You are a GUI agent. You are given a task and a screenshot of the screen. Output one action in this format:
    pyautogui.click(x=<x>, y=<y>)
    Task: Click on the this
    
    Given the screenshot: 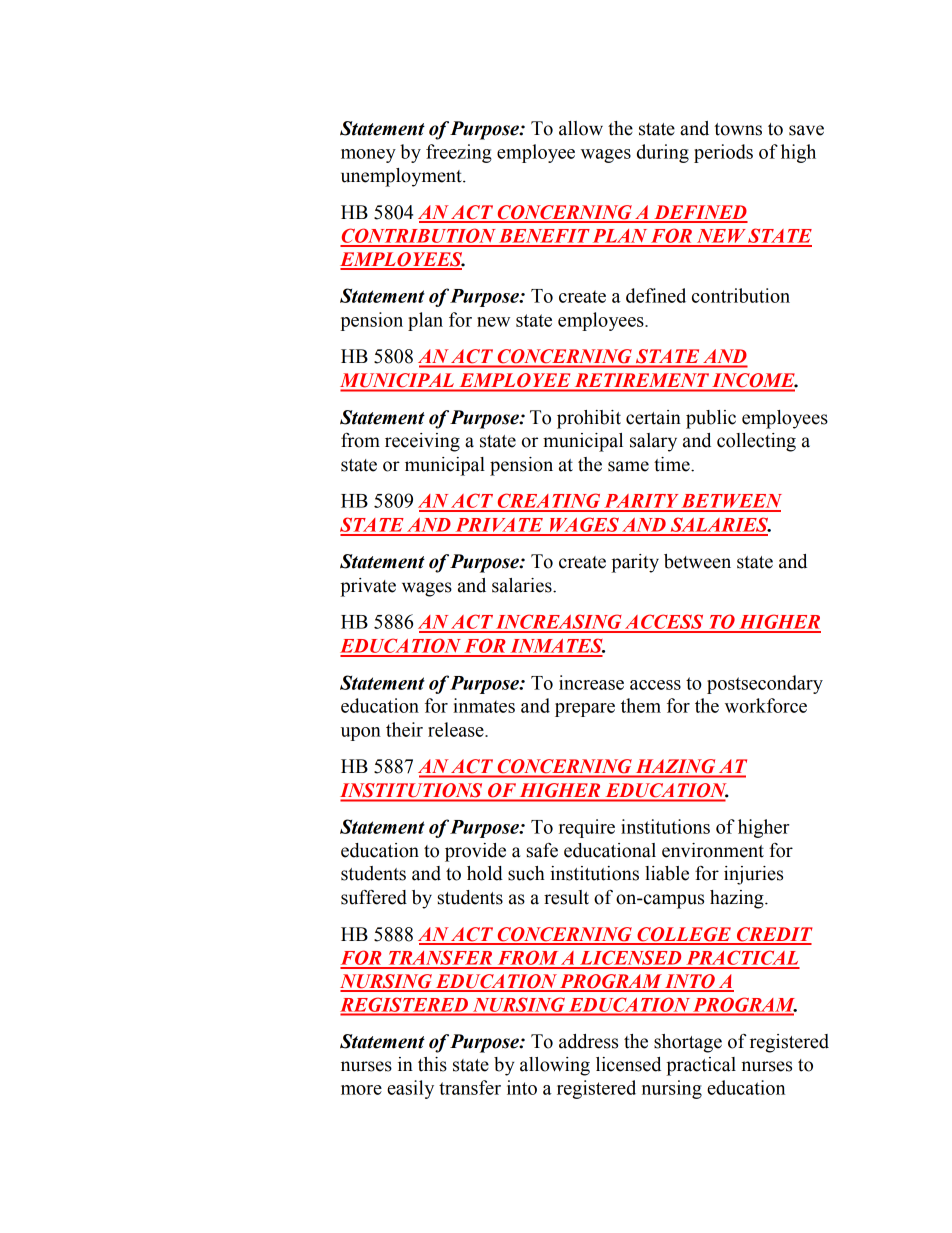 What is the action you would take?
    pyautogui.click(x=432, y=1064)
